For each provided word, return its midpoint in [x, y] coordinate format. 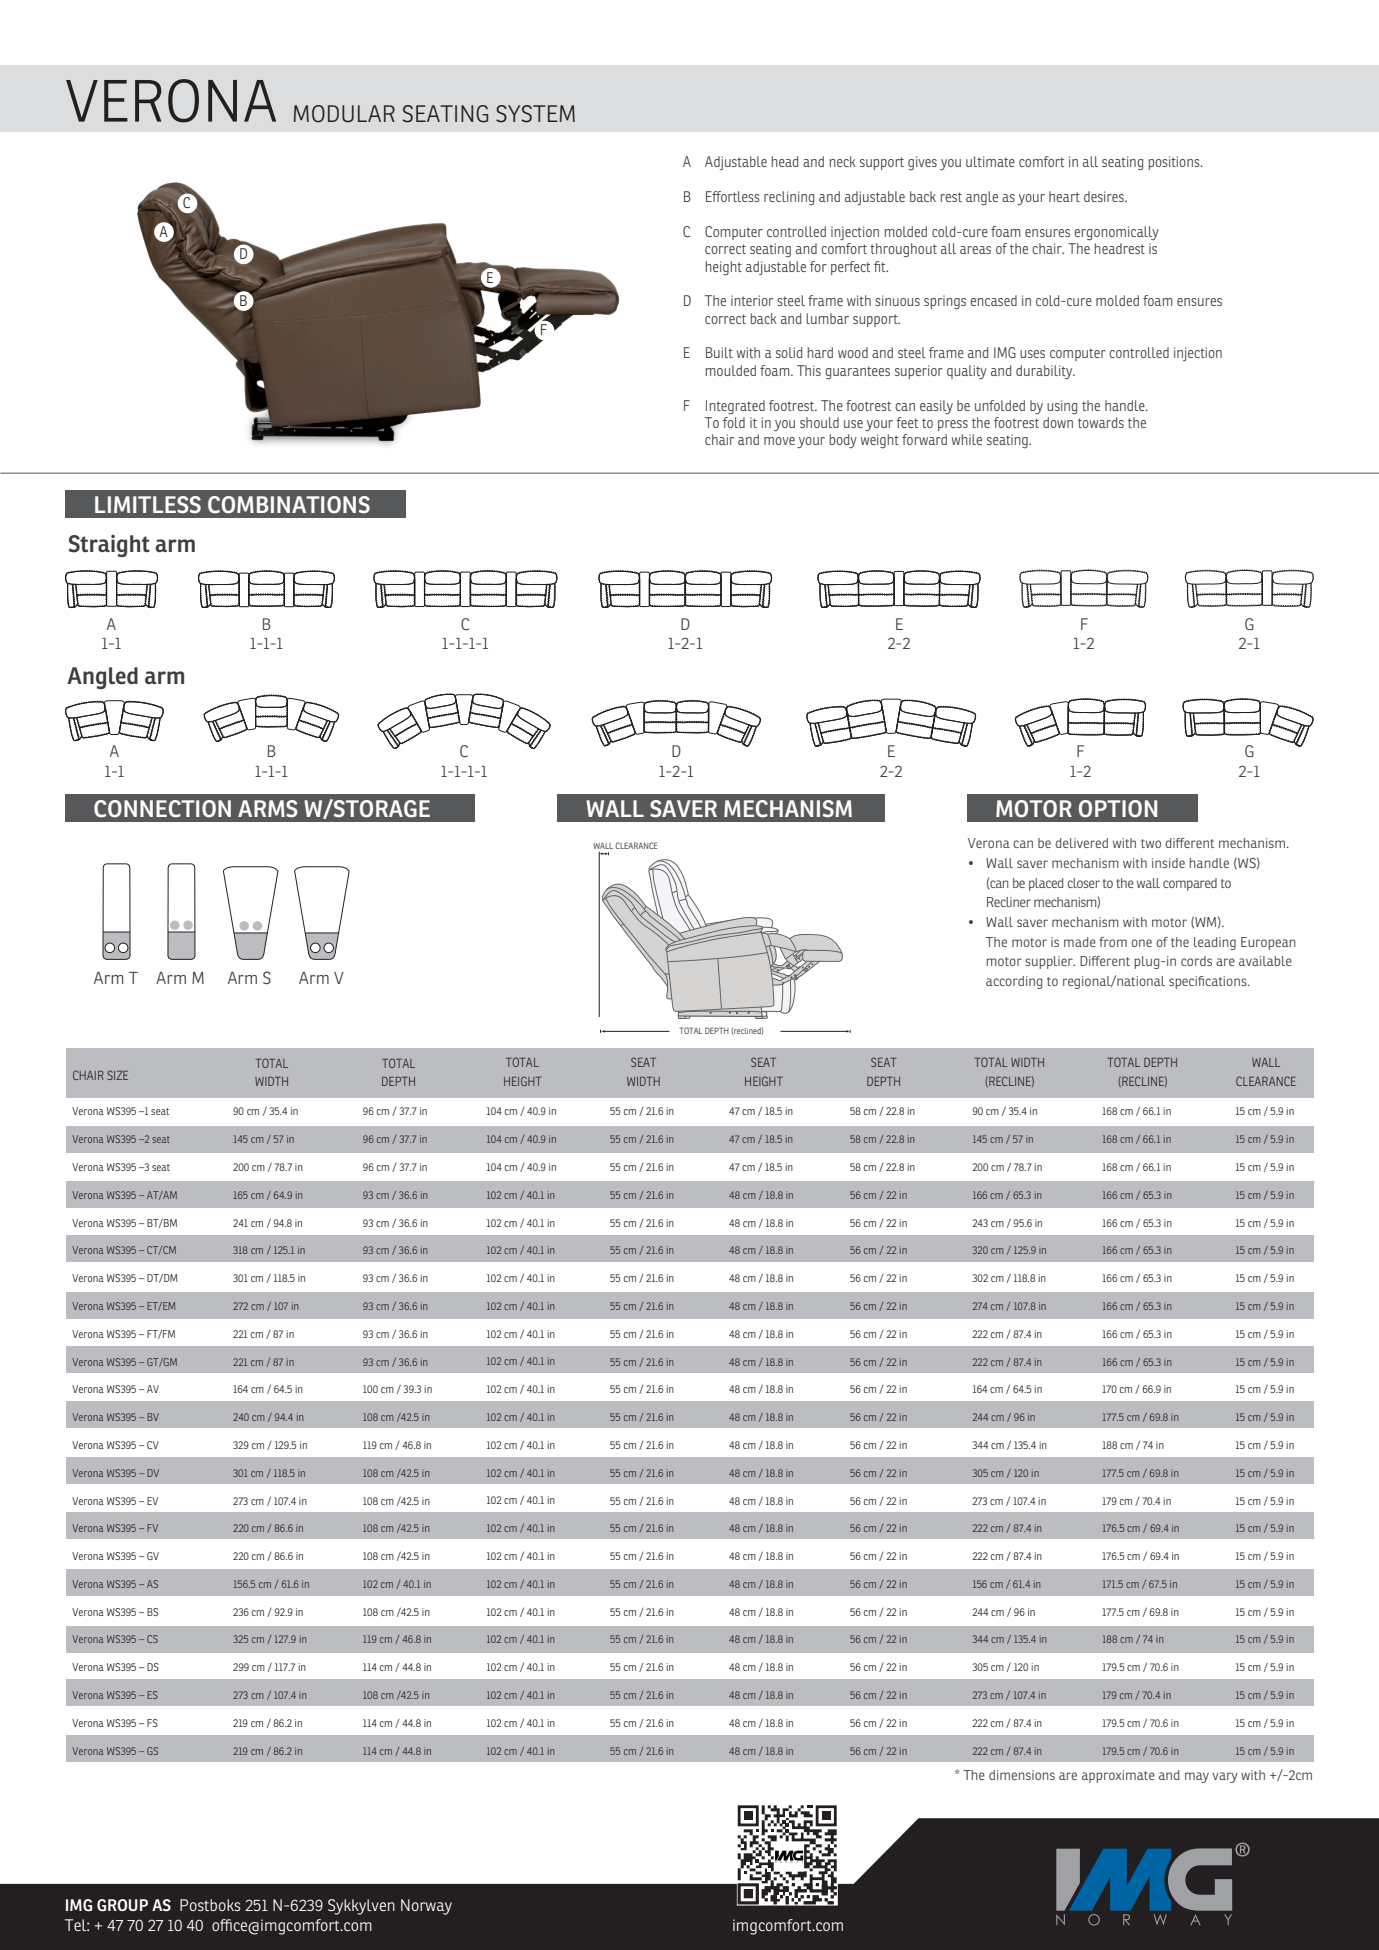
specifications [1209, 982]
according [1014, 982]
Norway [426, 1907]
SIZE [118, 1075]
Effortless [733, 196]
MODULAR [344, 114]
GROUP [122, 1905]
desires [1105, 196]
